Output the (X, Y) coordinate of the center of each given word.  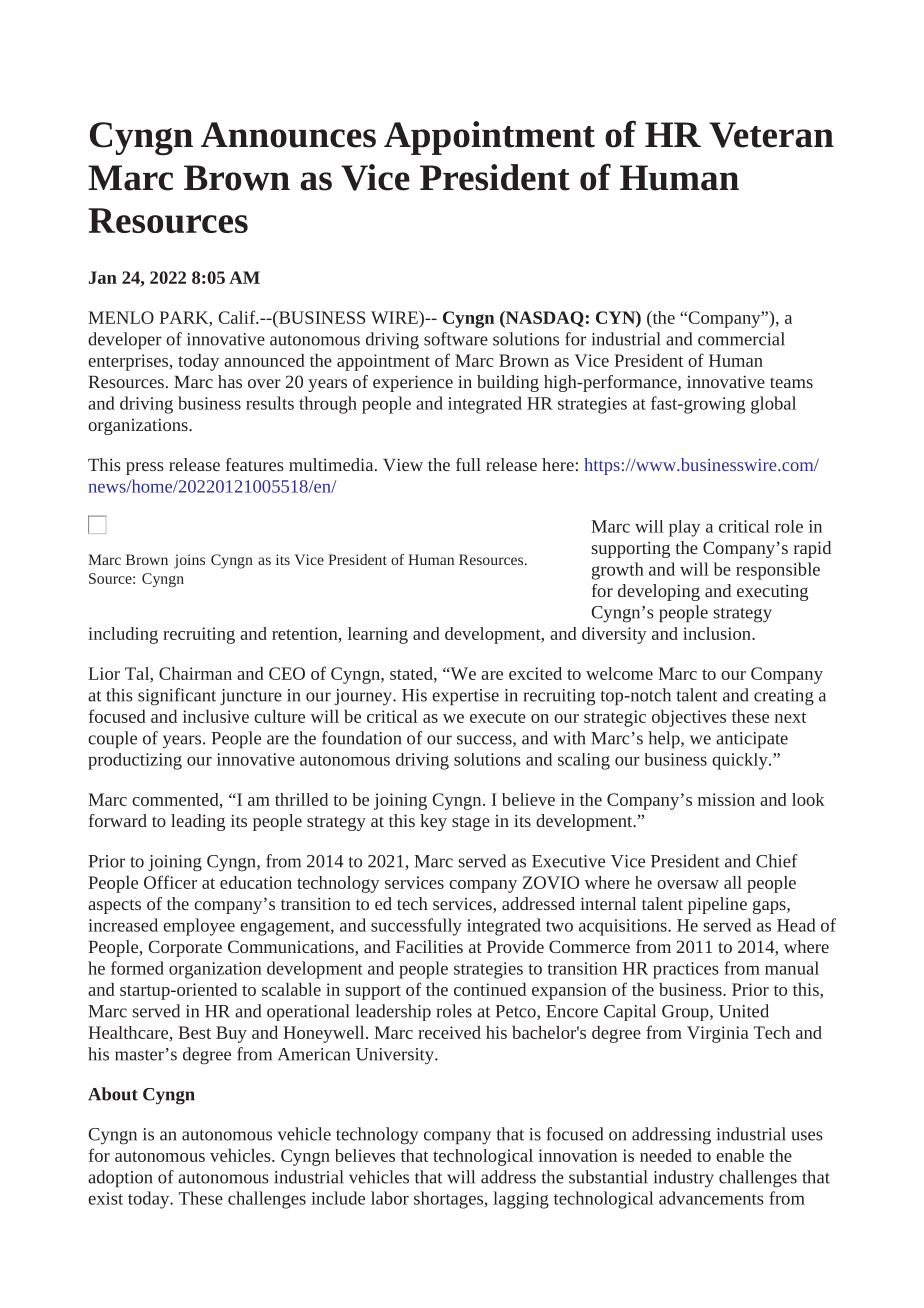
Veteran (771, 135)
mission (726, 799)
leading (198, 822)
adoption (120, 1179)
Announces (288, 135)
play (684, 528)
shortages (449, 1200)
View (403, 464)
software (456, 339)
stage (471, 823)
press (145, 468)
